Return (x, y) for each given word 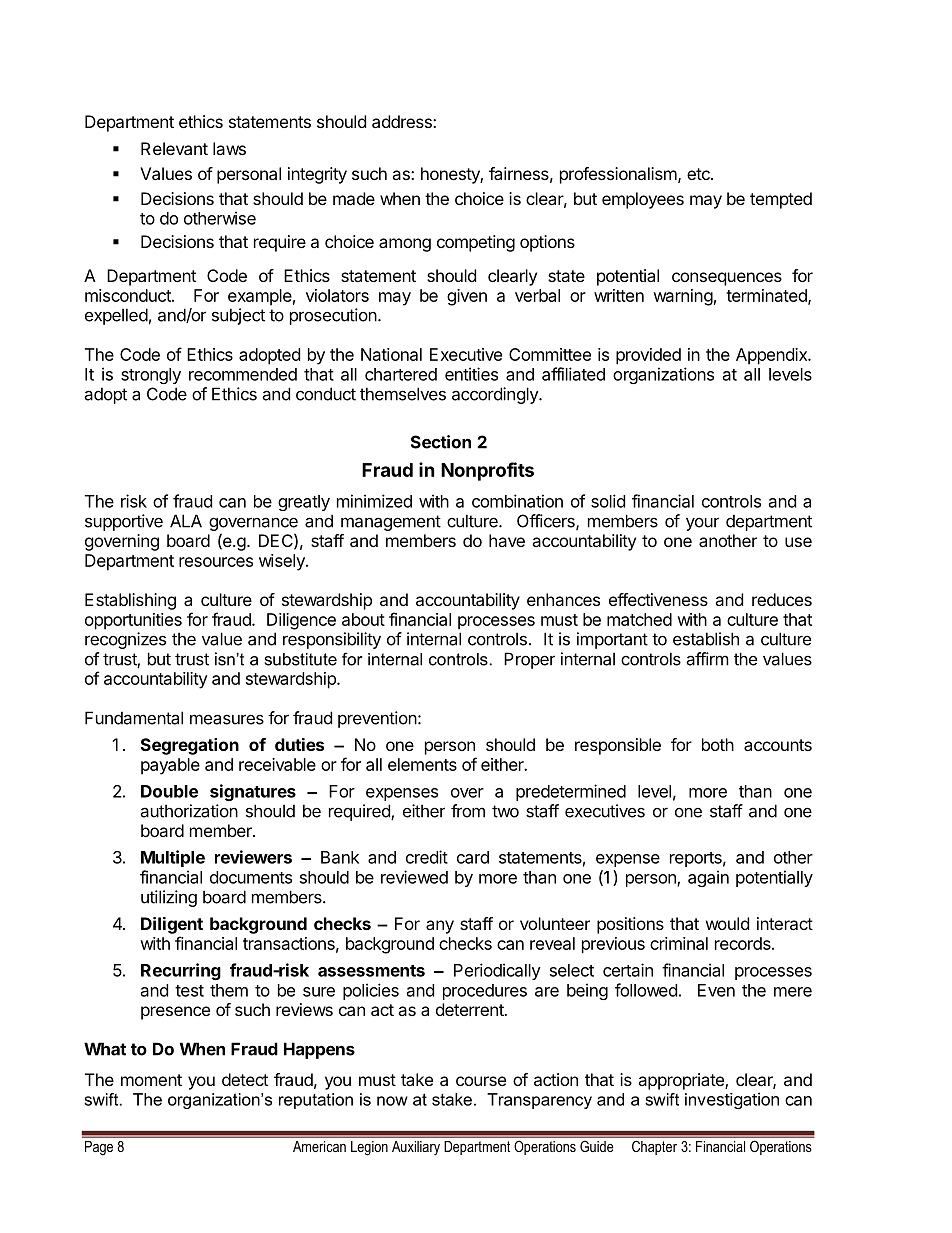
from (468, 811)
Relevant (174, 148)
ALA (186, 521)
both (718, 744)
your (702, 524)
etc (699, 174)
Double (169, 791)
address (403, 121)
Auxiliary (416, 1148)
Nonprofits (487, 471)
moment (151, 1080)
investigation (732, 1100)
